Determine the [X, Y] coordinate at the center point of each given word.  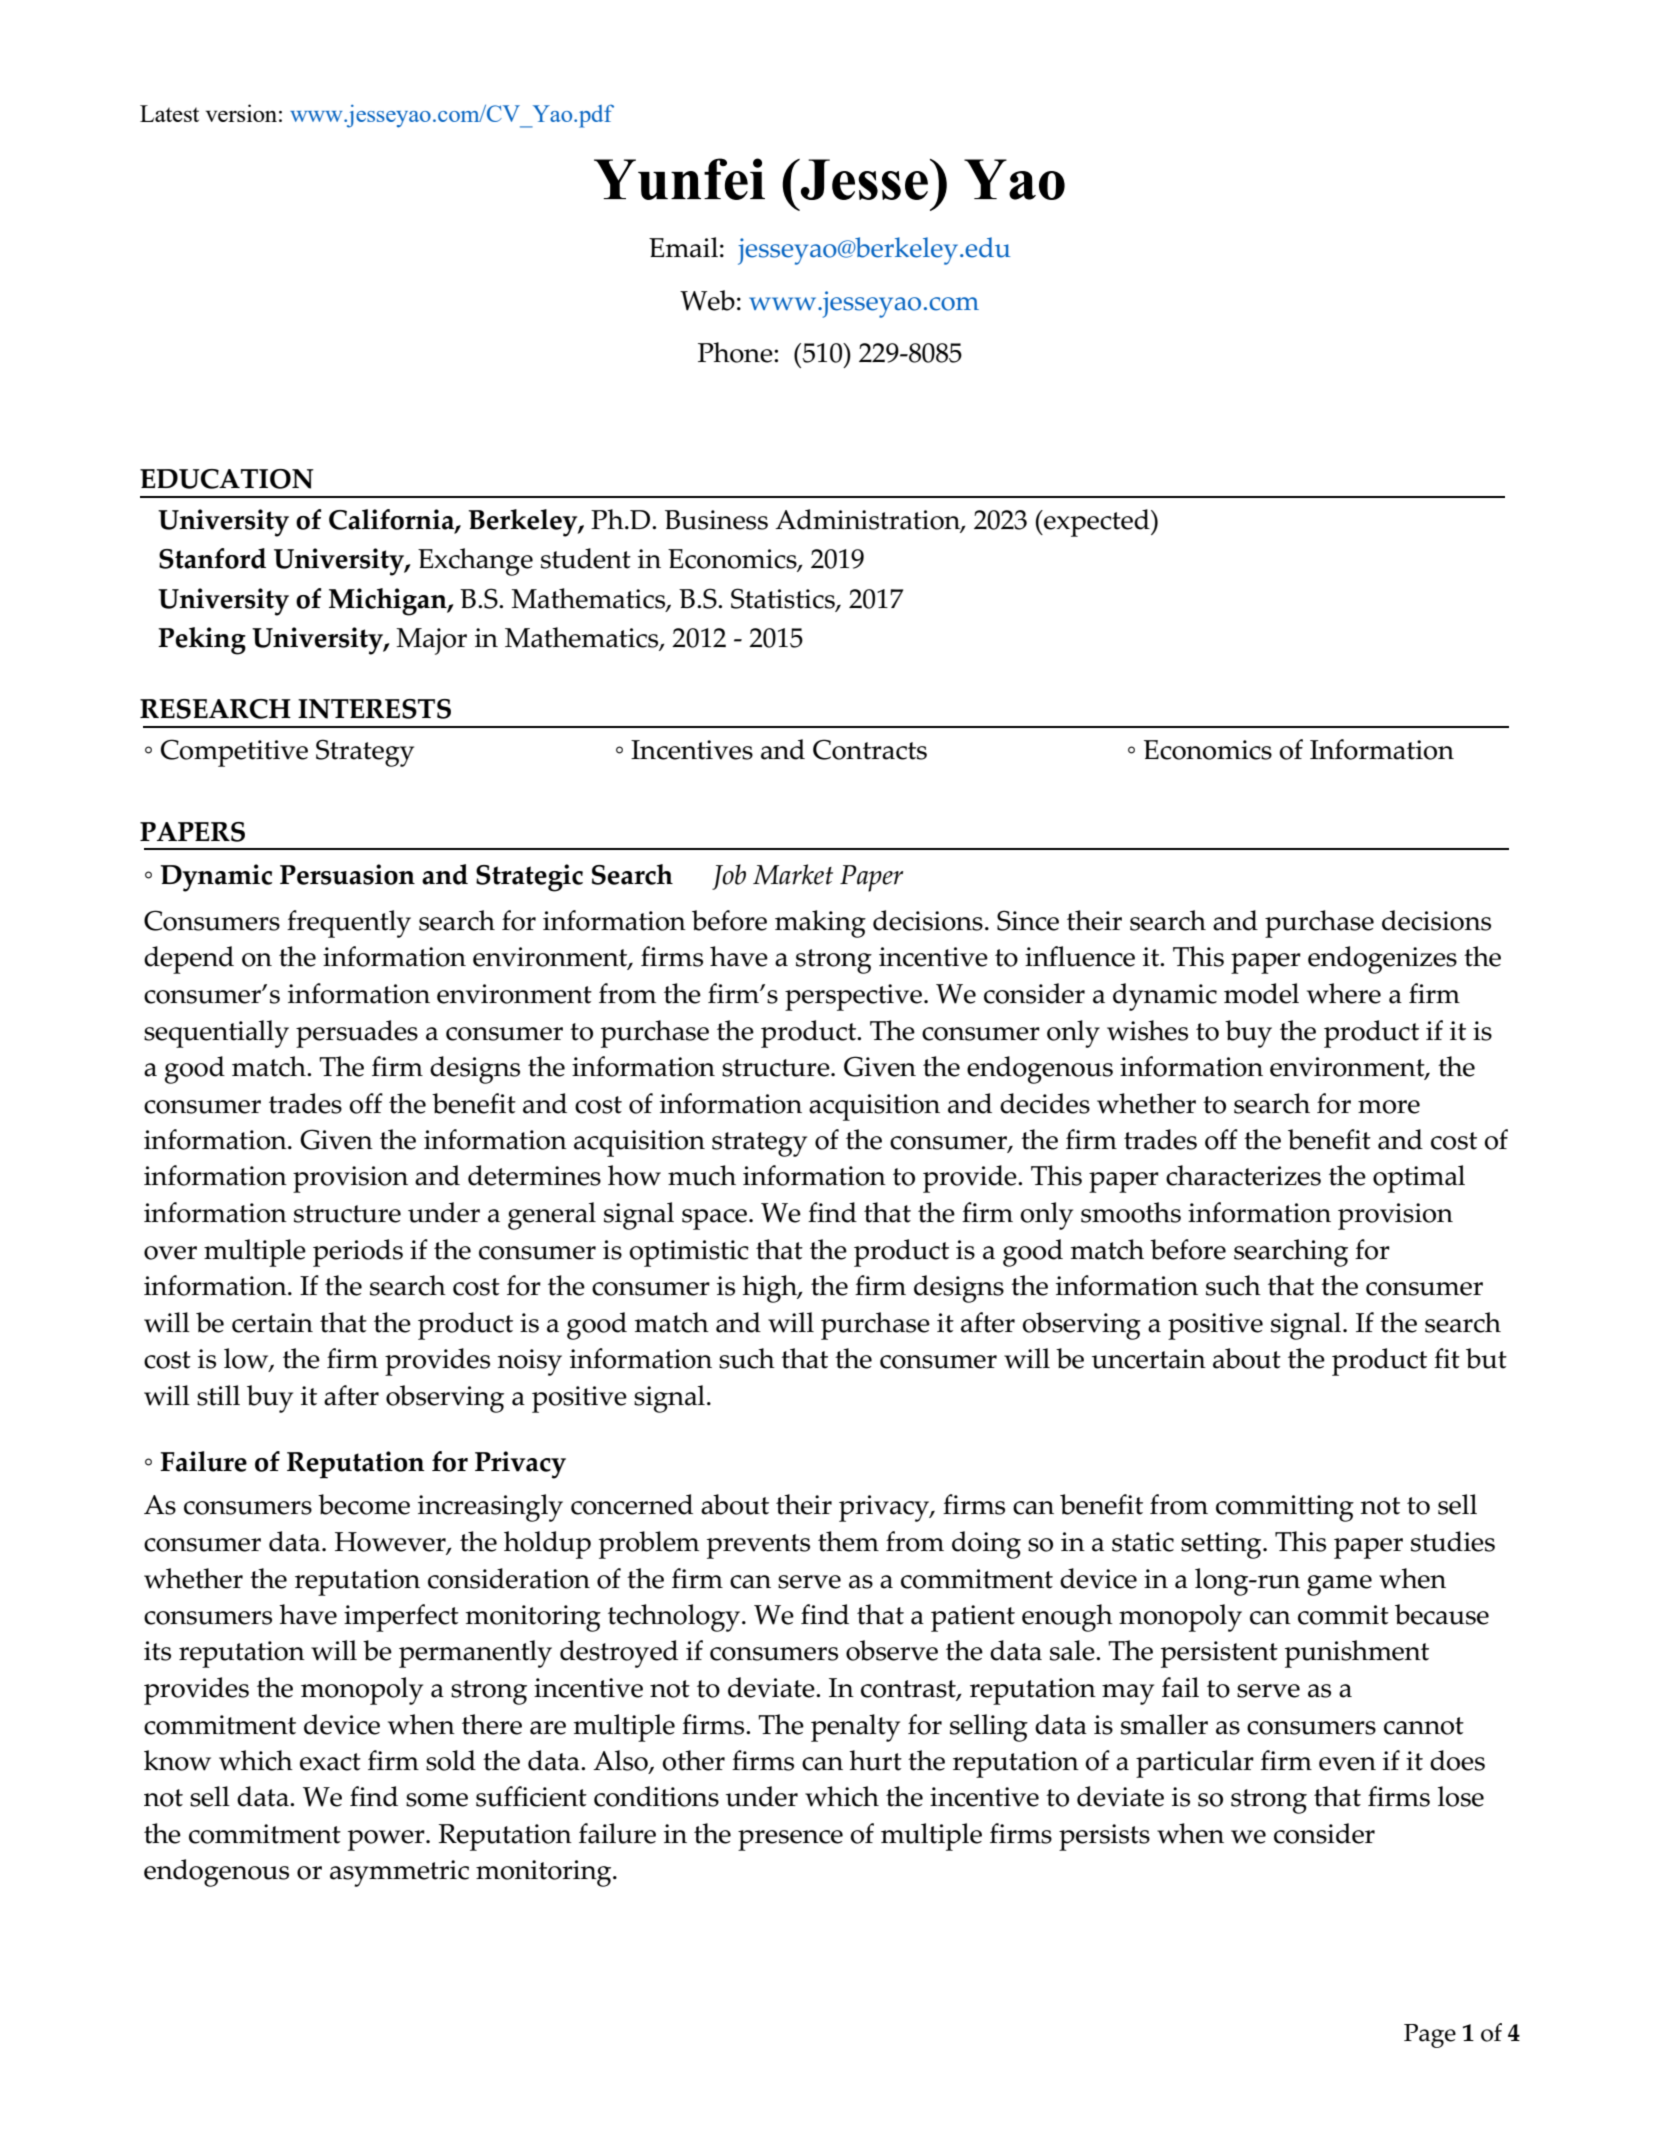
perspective [853, 997]
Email [683, 247]
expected [1097, 523]
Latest [169, 113]
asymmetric [399, 1873]
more [1389, 1107]
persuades [357, 1034]
